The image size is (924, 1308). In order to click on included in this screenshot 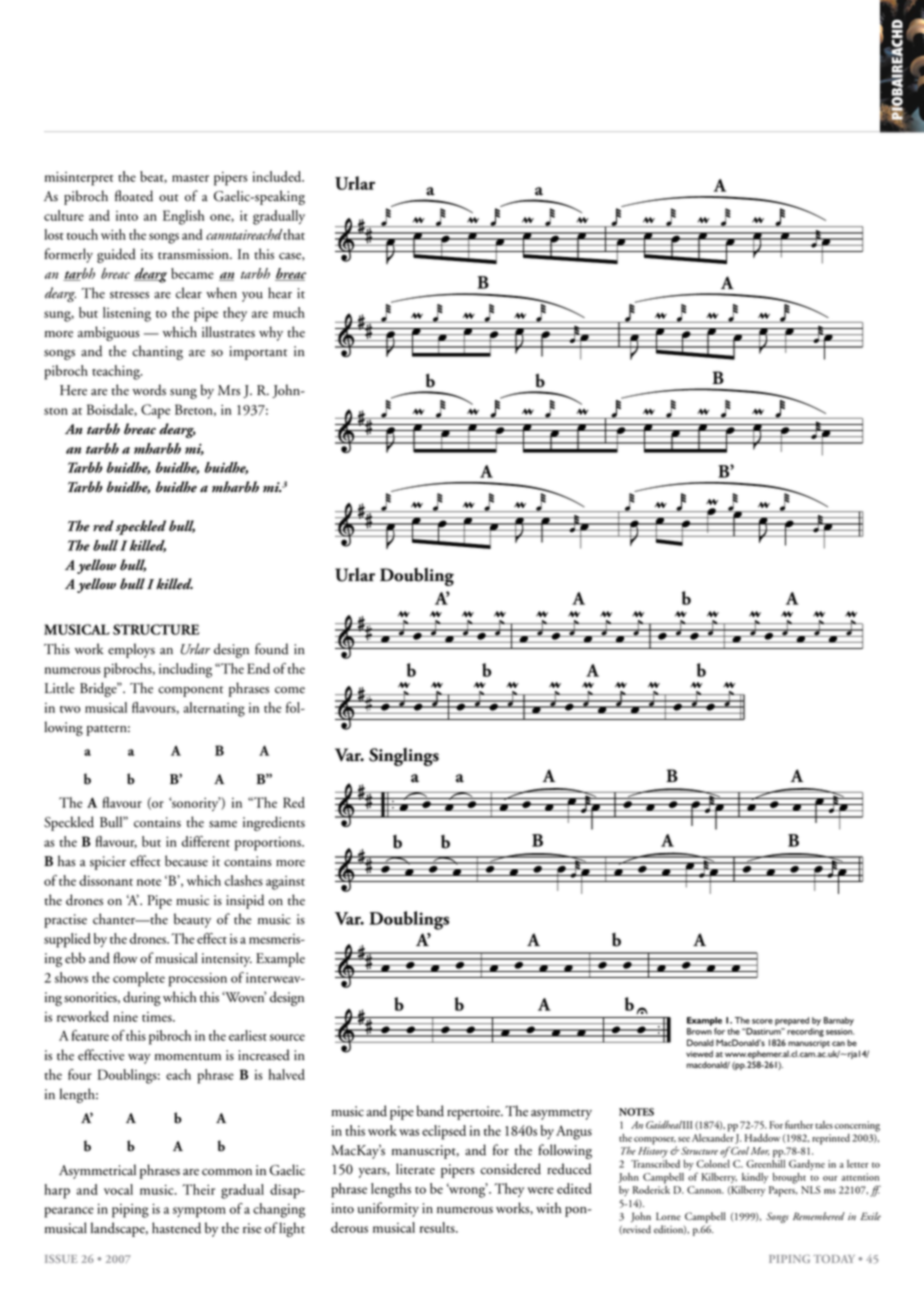, I will do `click(278, 176)`.
